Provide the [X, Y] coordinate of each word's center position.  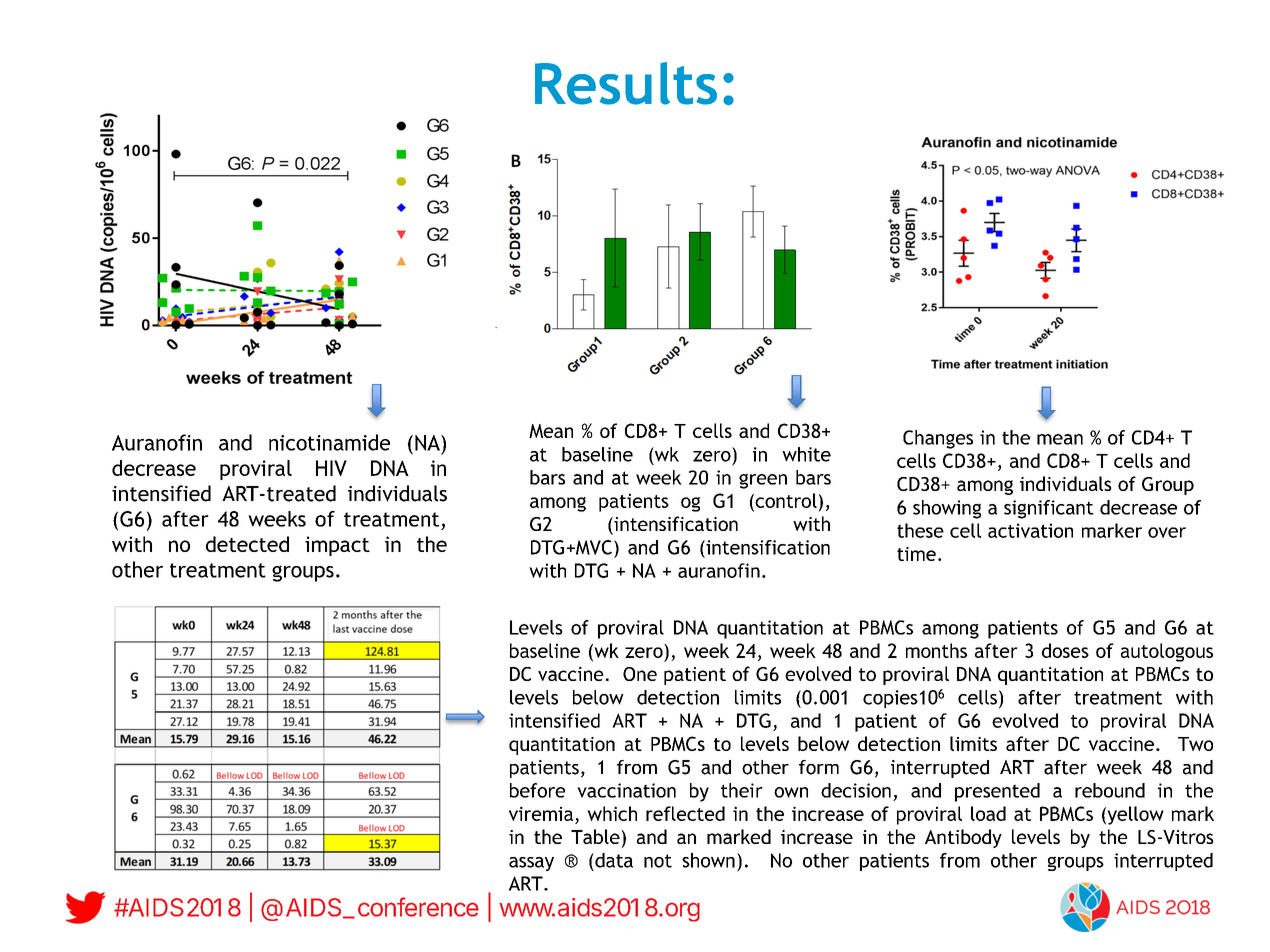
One [640, 674]
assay [531, 864]
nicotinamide [329, 442]
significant [1049, 509]
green [763, 481]
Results [626, 83]
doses [1065, 650]
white [806, 454]
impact [337, 546]
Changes [938, 439]
